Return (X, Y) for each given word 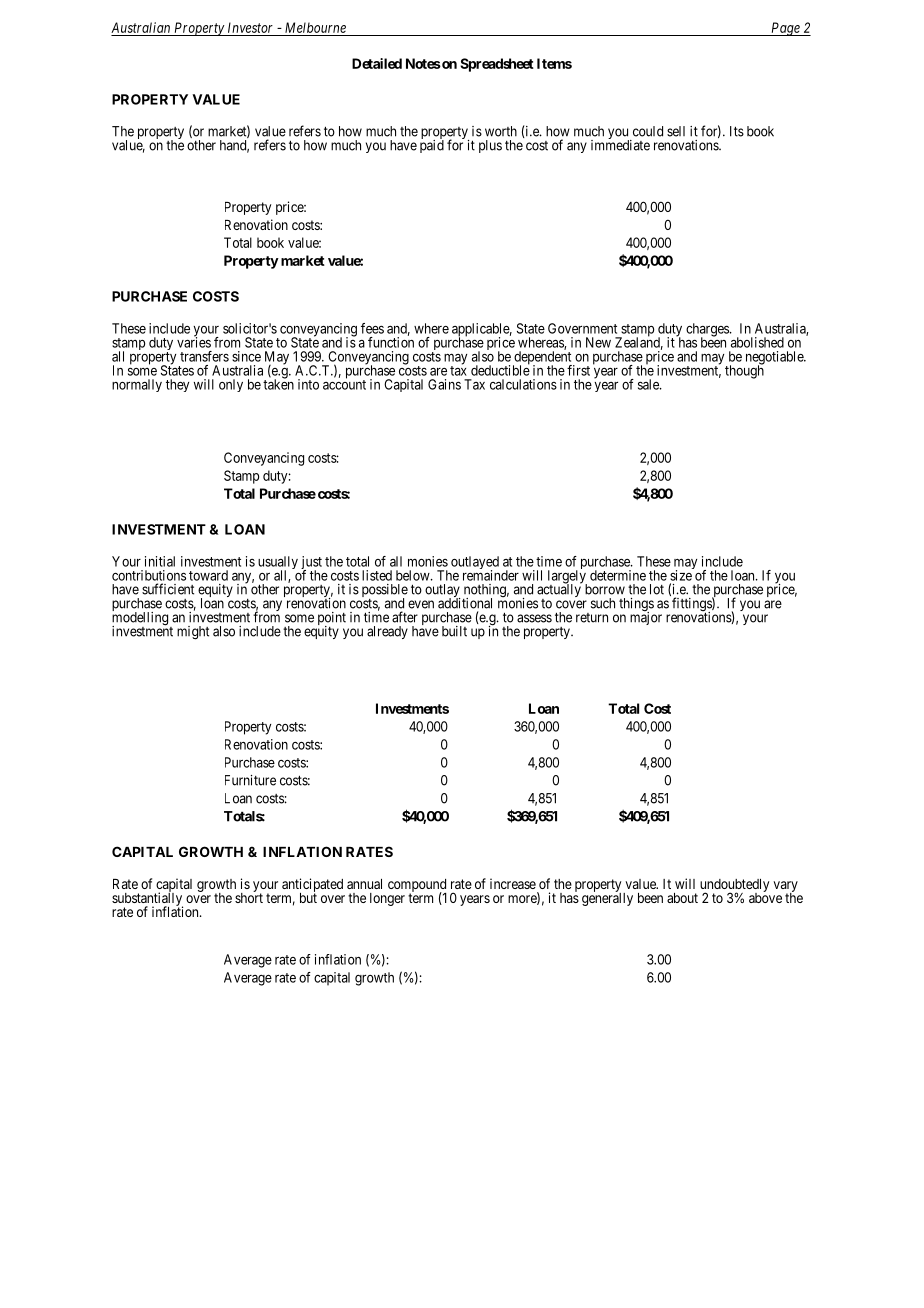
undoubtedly (734, 886)
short (249, 897)
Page (785, 29)
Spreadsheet (497, 65)
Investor (250, 29)
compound (417, 886)
